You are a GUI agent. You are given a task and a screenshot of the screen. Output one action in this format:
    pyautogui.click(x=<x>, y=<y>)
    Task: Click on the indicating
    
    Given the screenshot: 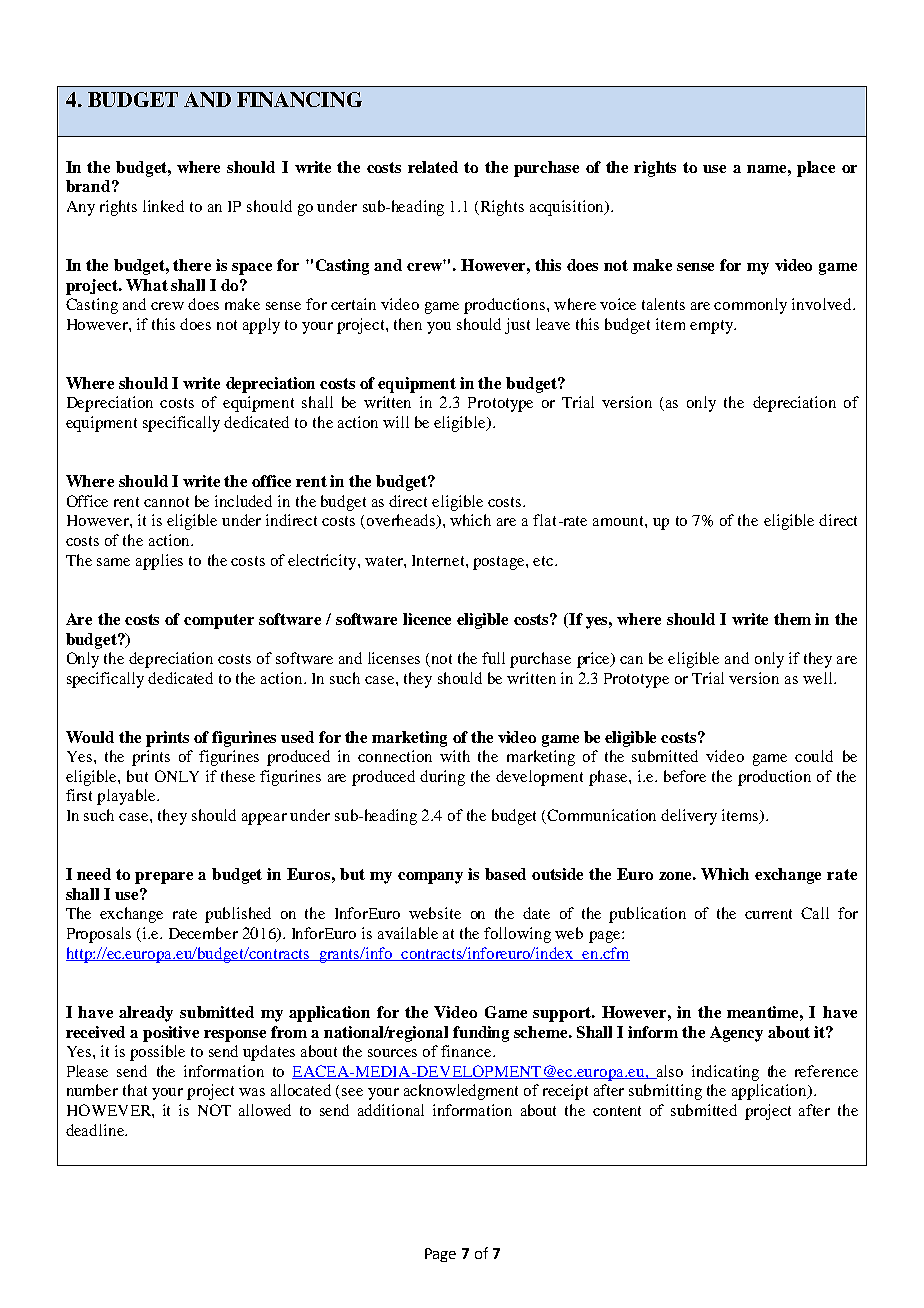 What is the action you would take?
    pyautogui.click(x=725, y=1073)
